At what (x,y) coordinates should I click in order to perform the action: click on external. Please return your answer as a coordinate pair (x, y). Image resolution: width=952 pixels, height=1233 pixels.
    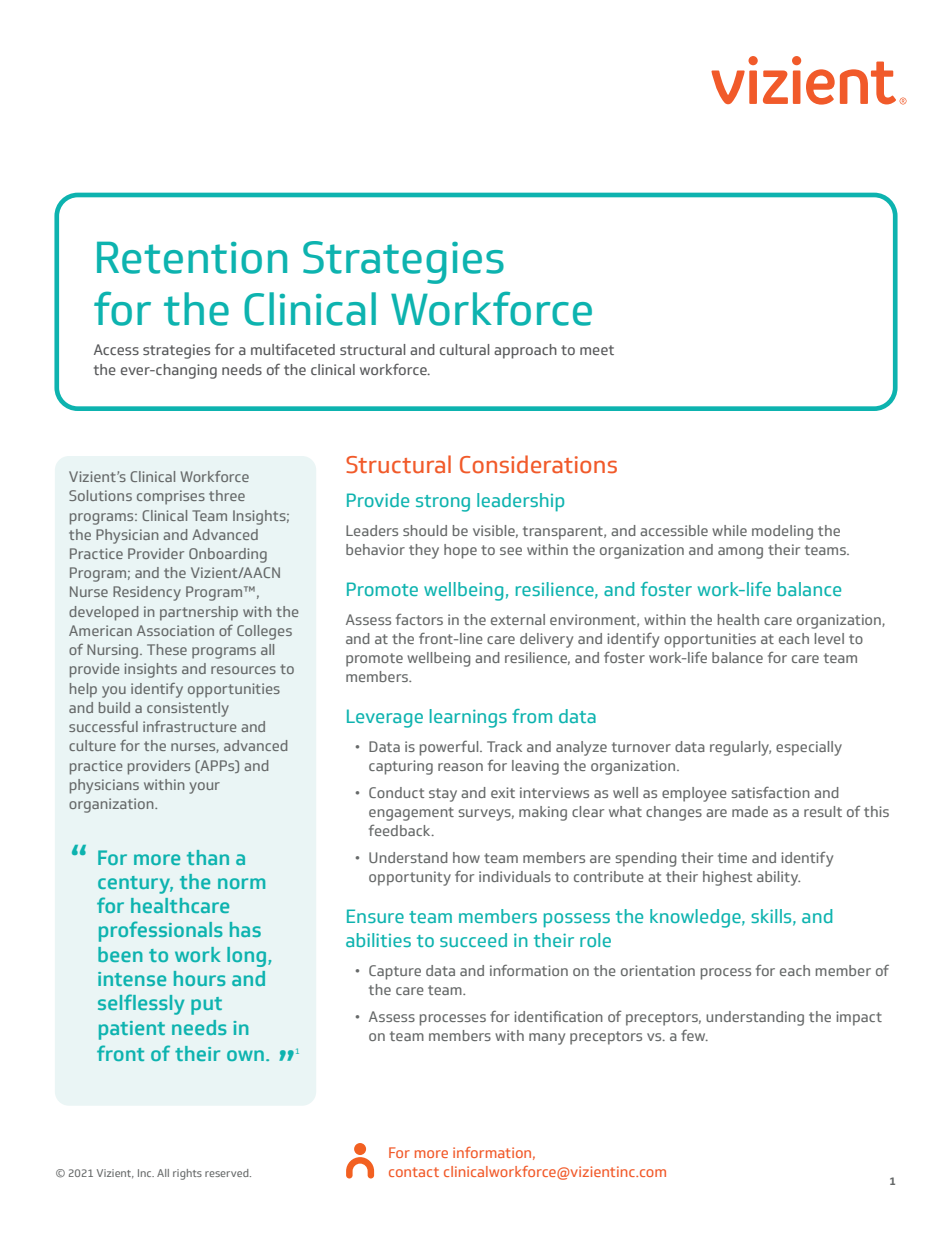
    Looking at the image, I should click on (518, 619).
